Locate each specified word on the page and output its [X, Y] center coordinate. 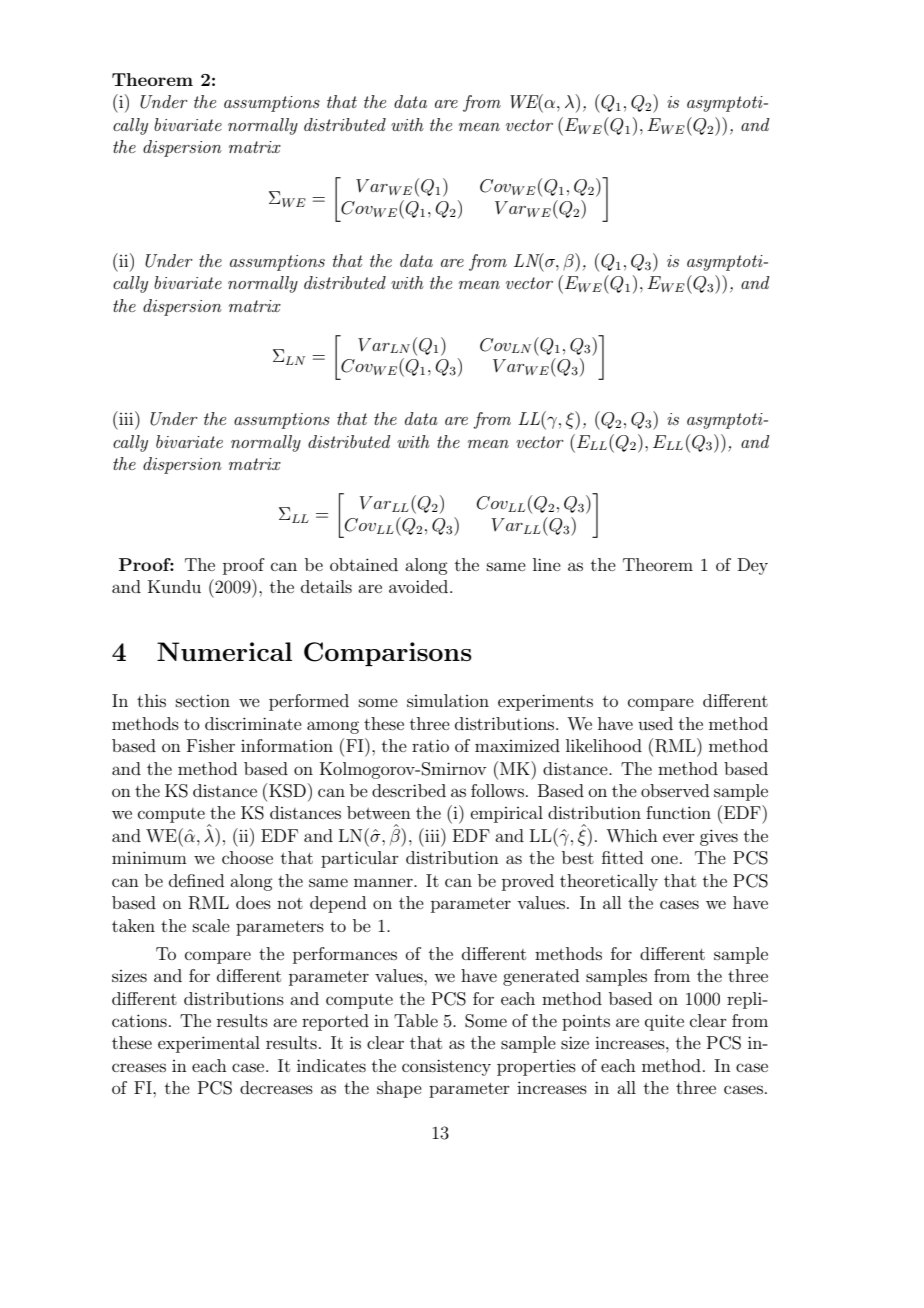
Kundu [174, 586]
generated [541, 977]
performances [345, 955]
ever [679, 837]
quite [664, 1022]
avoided [420, 586]
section [203, 701]
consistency [446, 1067]
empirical [507, 814]
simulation [448, 700]
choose [247, 857]
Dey [753, 566]
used [655, 723]
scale [211, 925]
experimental [209, 1044]
